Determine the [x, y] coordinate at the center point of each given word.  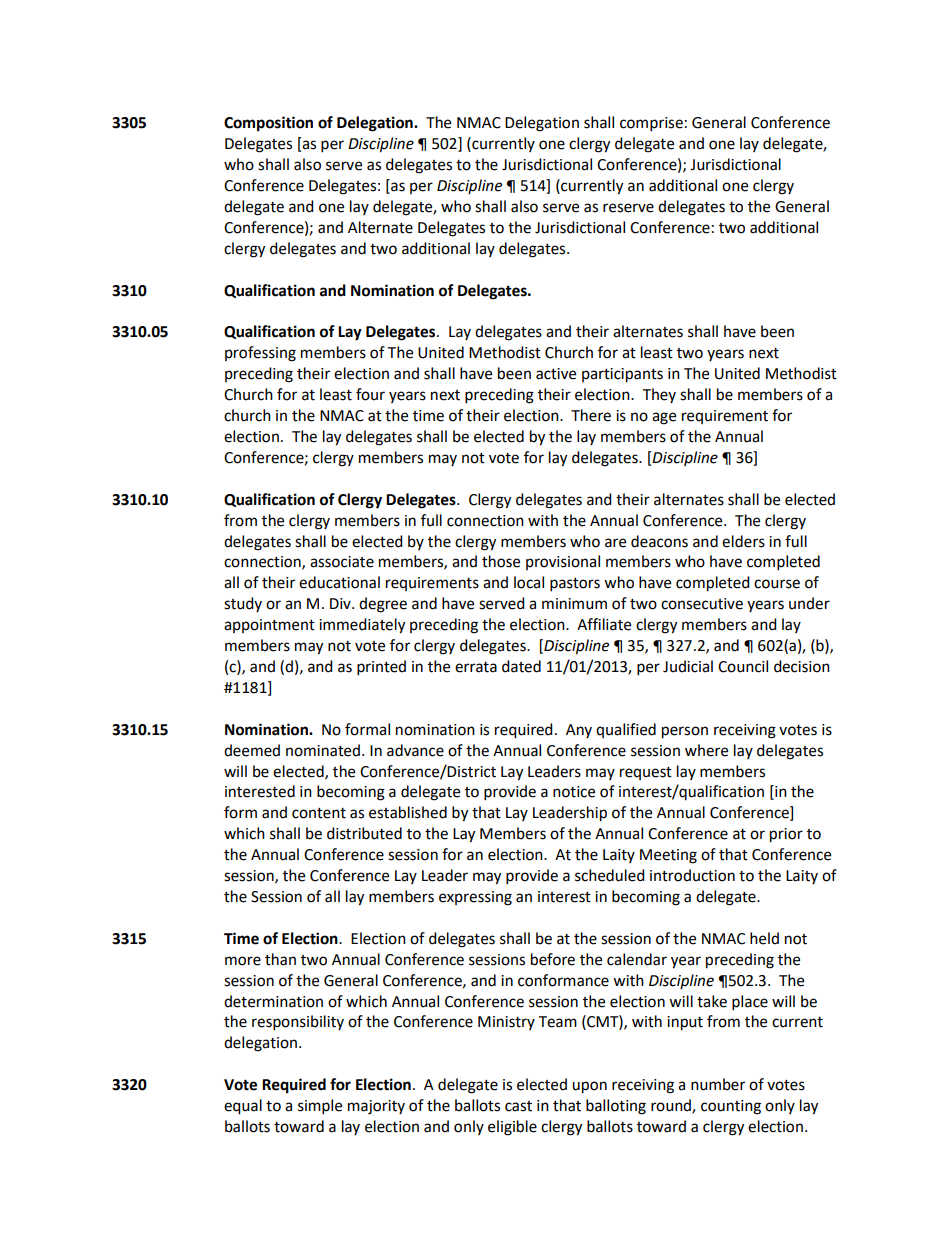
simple [320, 1107]
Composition [268, 124]
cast [518, 1106]
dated [521, 666]
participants [622, 375]
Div [341, 603]
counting [731, 1107]
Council [743, 666]
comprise [651, 124]
